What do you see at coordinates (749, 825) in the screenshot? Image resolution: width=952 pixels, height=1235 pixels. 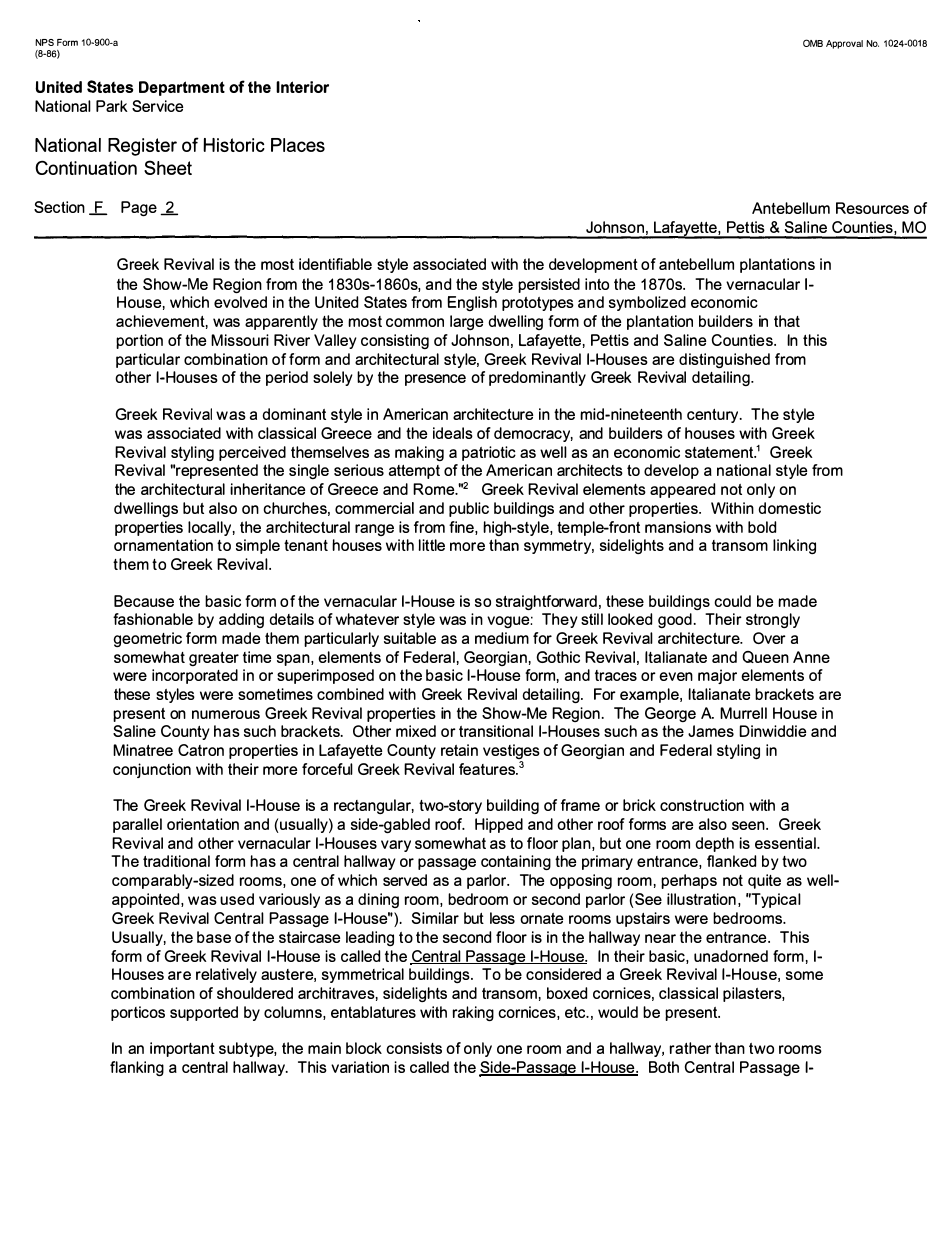 I see `seen` at bounding box center [749, 825].
